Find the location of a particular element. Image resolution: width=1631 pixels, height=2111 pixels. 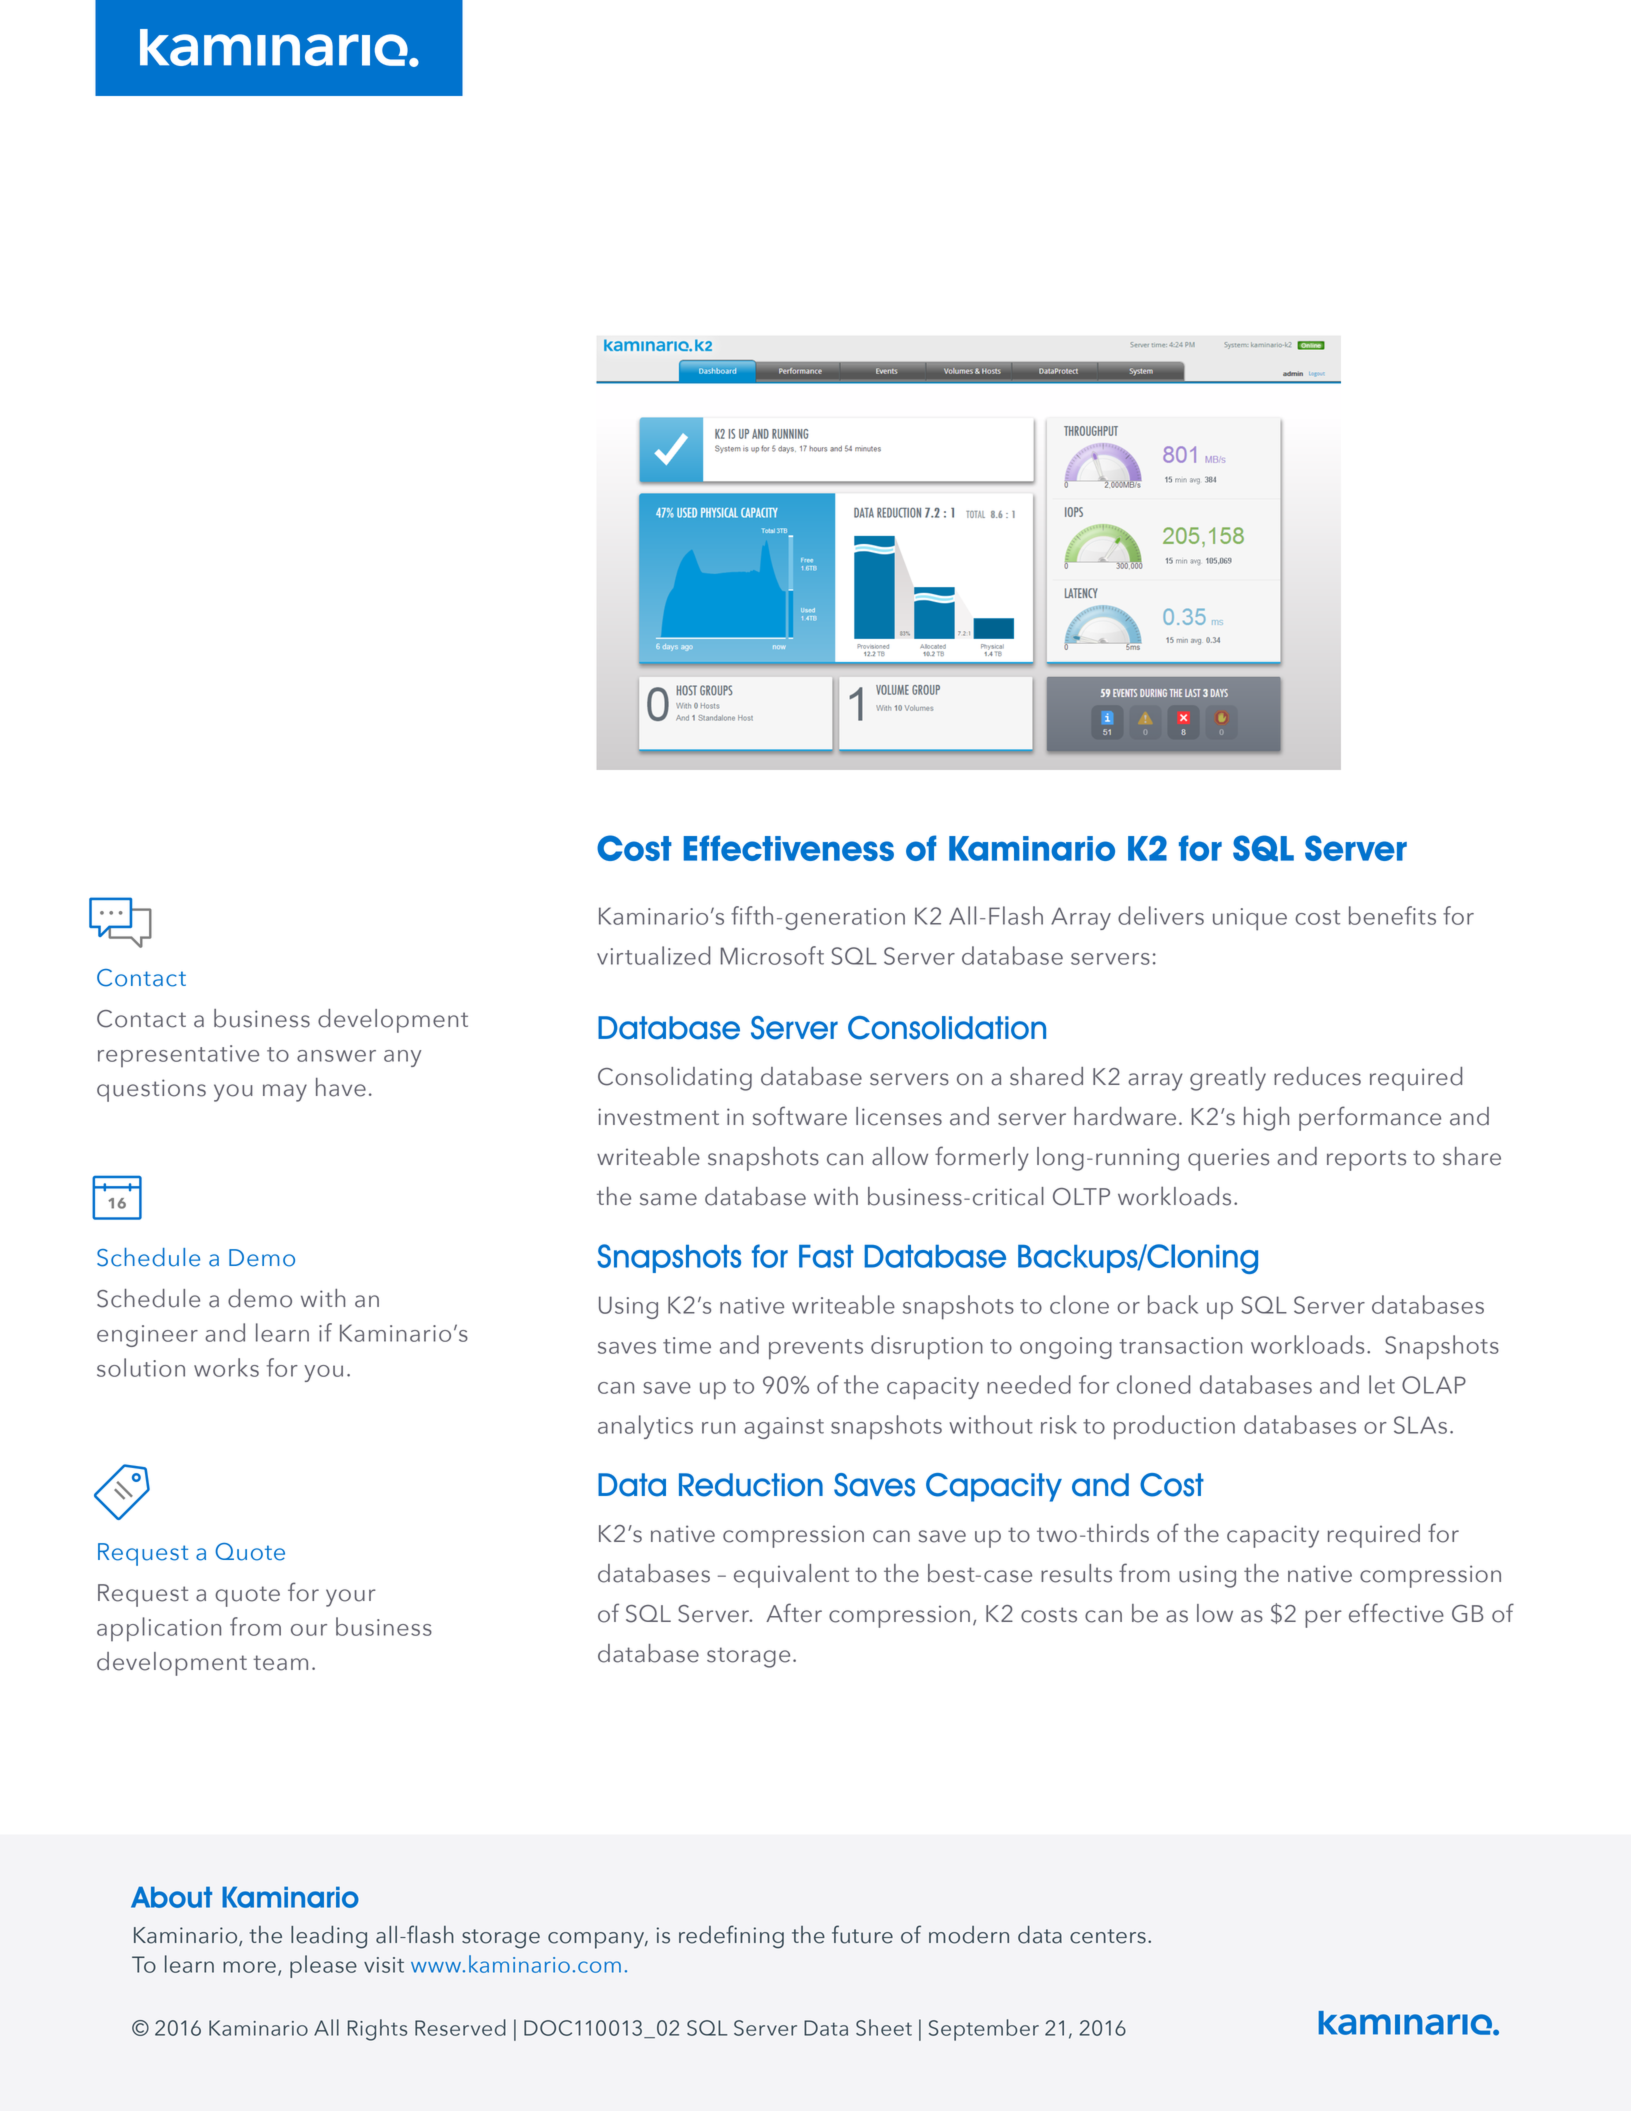

Fast is located at coordinates (826, 1256).
